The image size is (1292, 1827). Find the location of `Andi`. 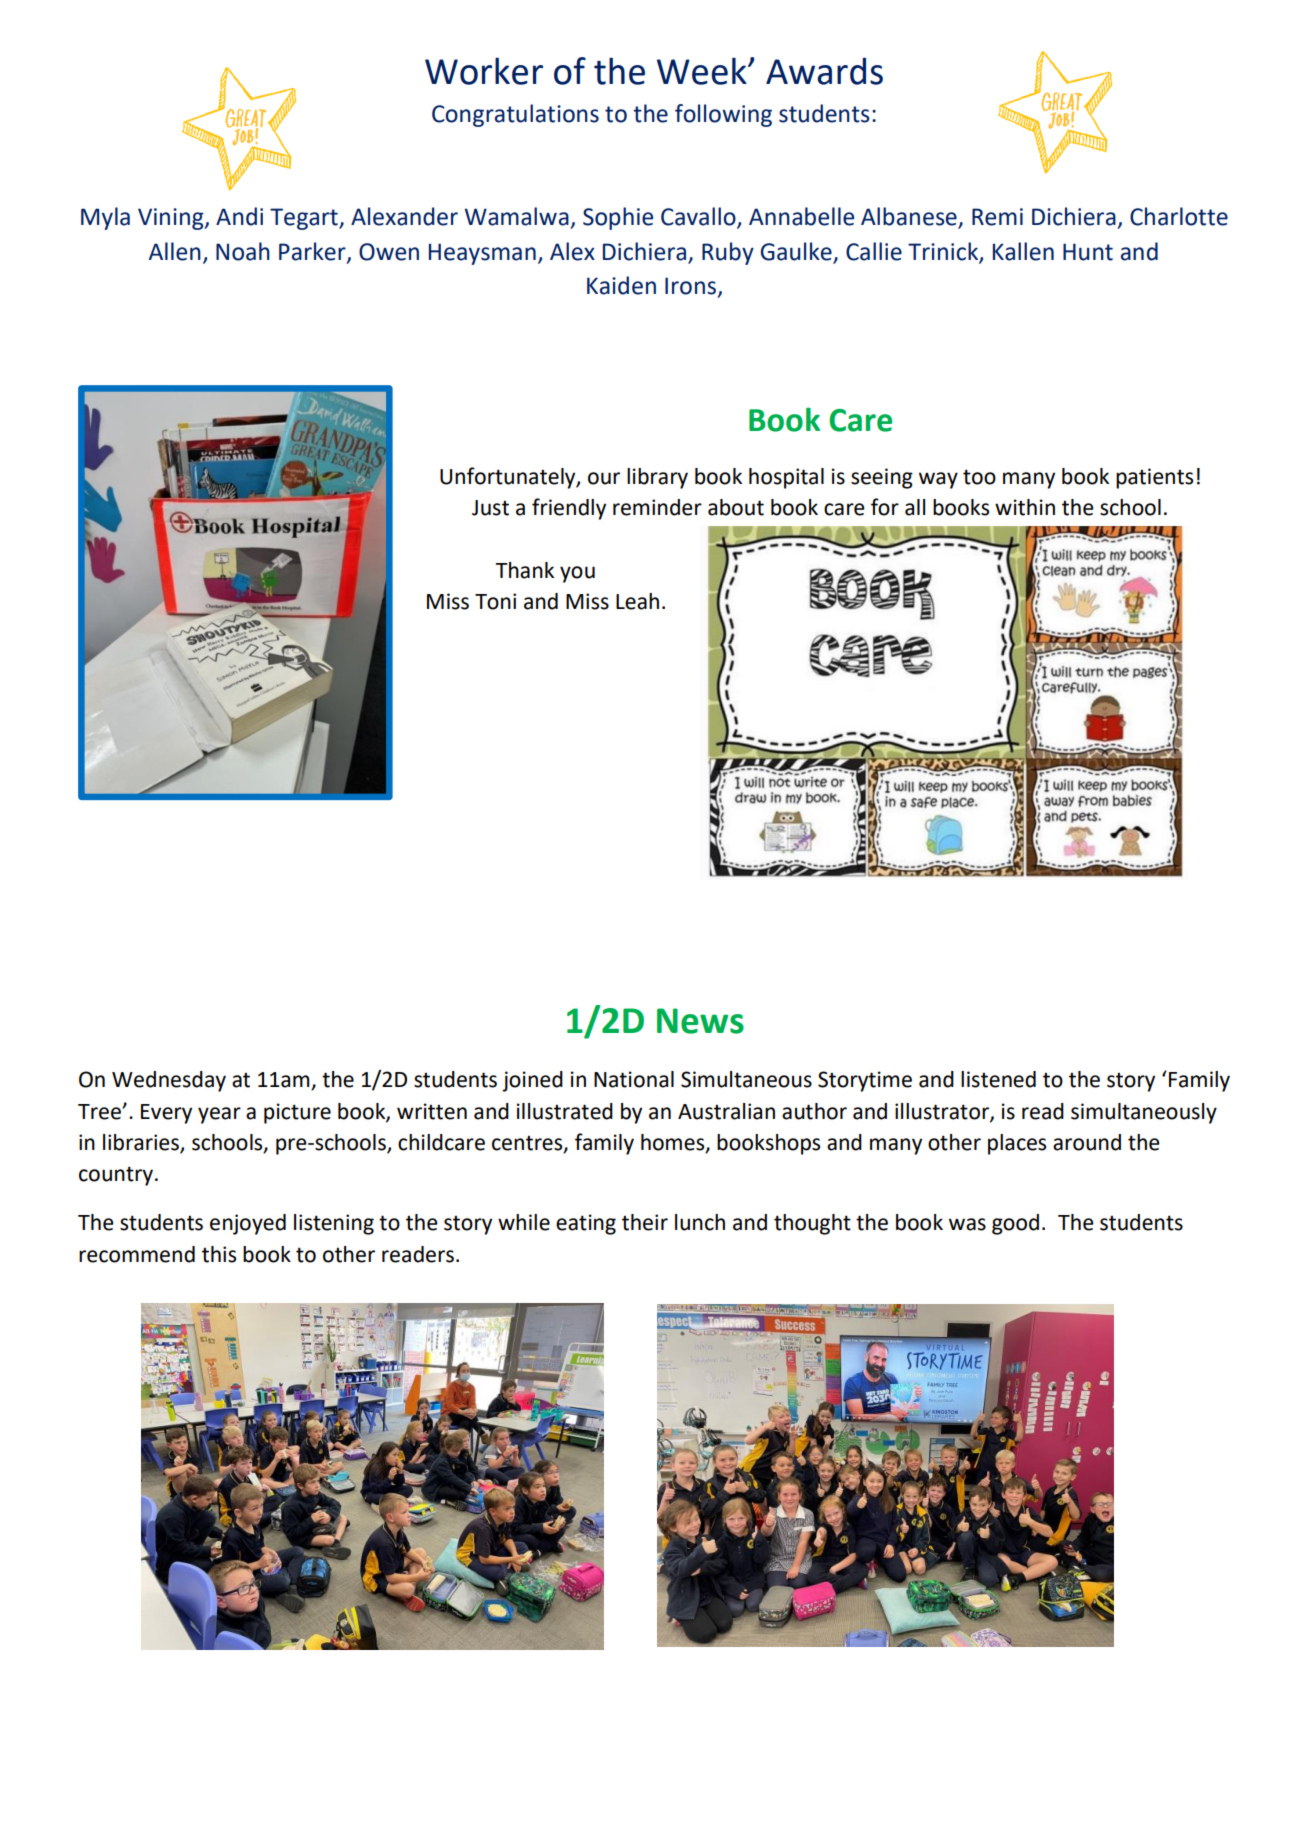

Andi is located at coordinates (239, 216).
